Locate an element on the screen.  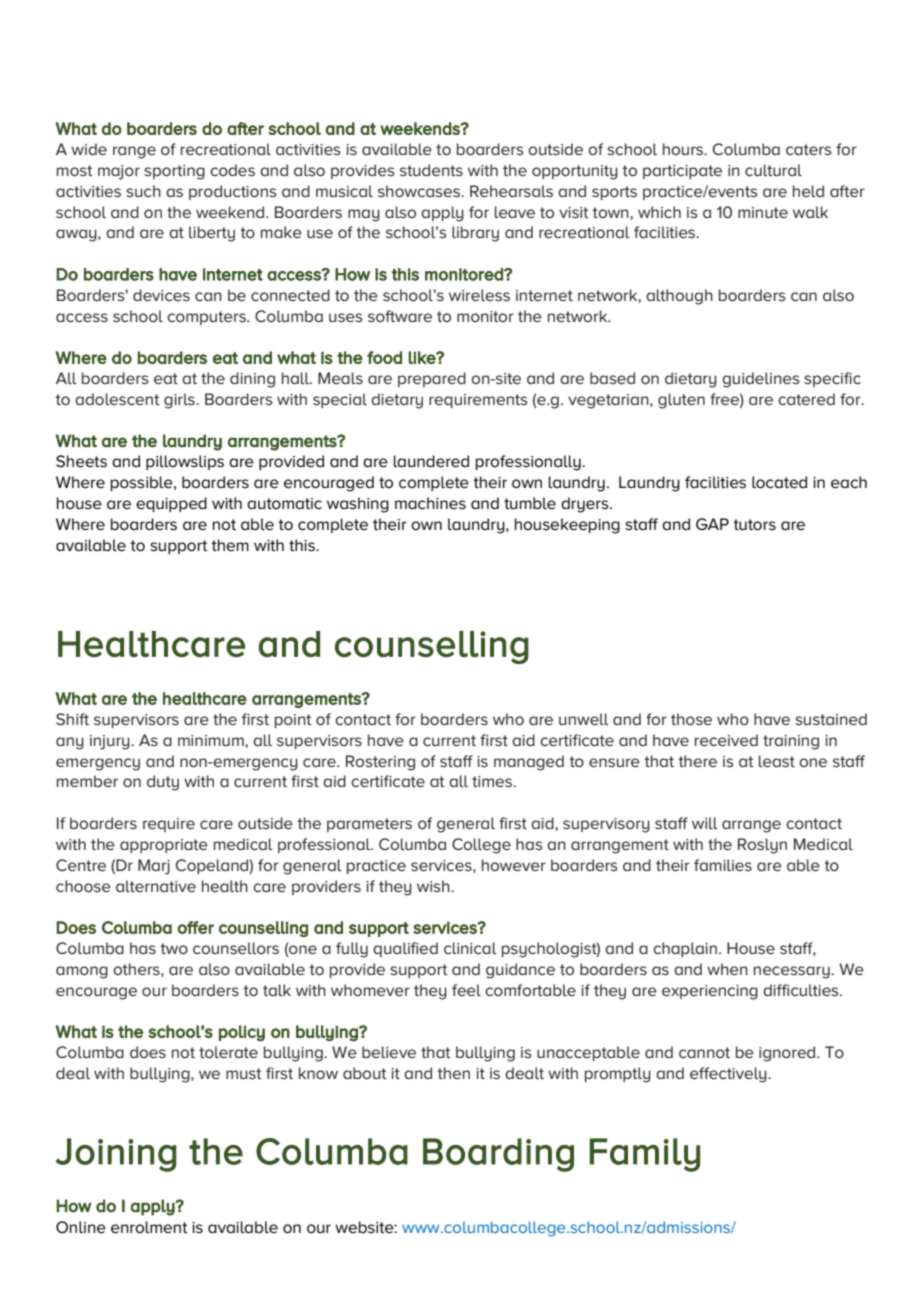
minimum is located at coordinates (212, 740).
